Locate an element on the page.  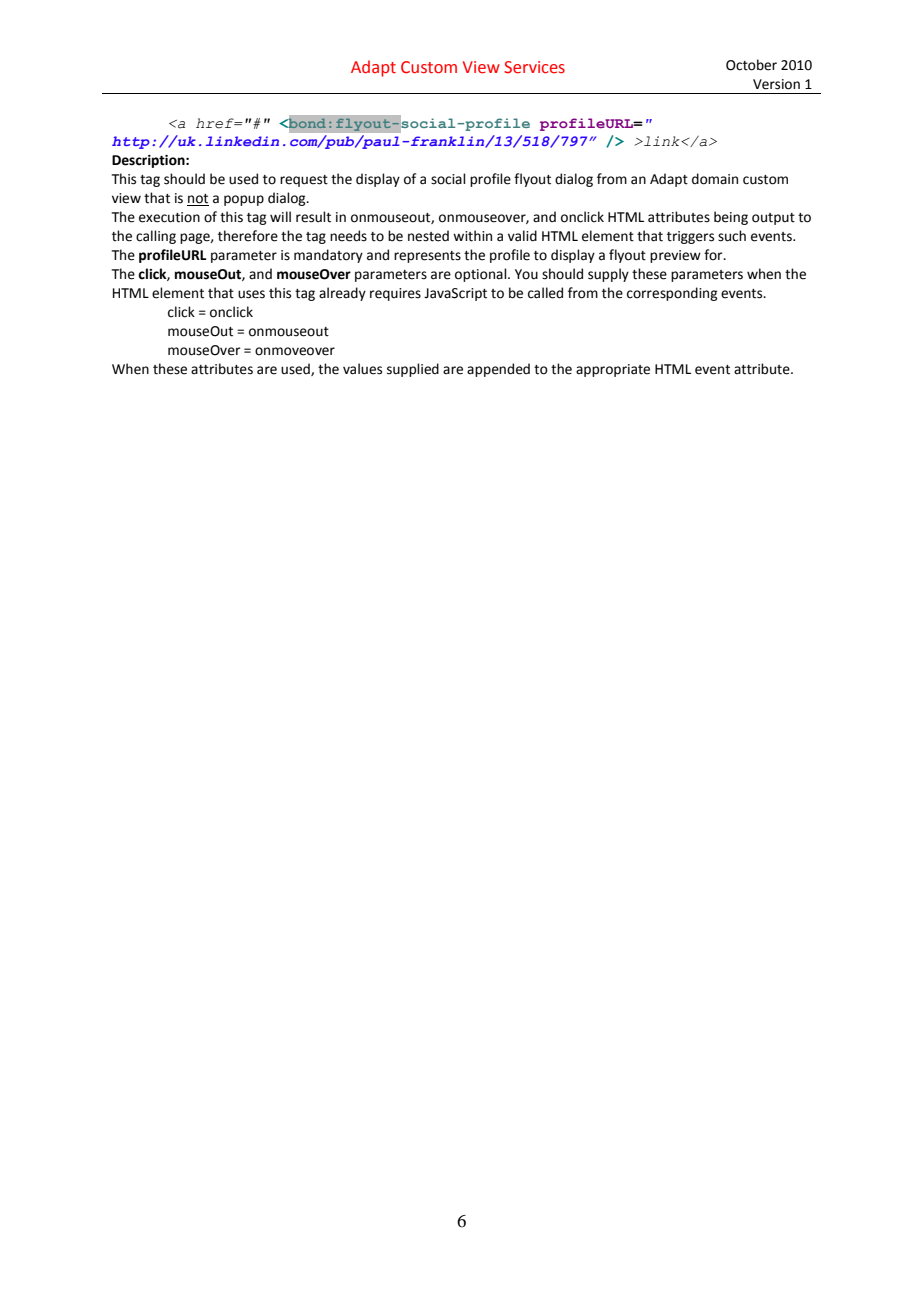
will is located at coordinates (280, 216).
